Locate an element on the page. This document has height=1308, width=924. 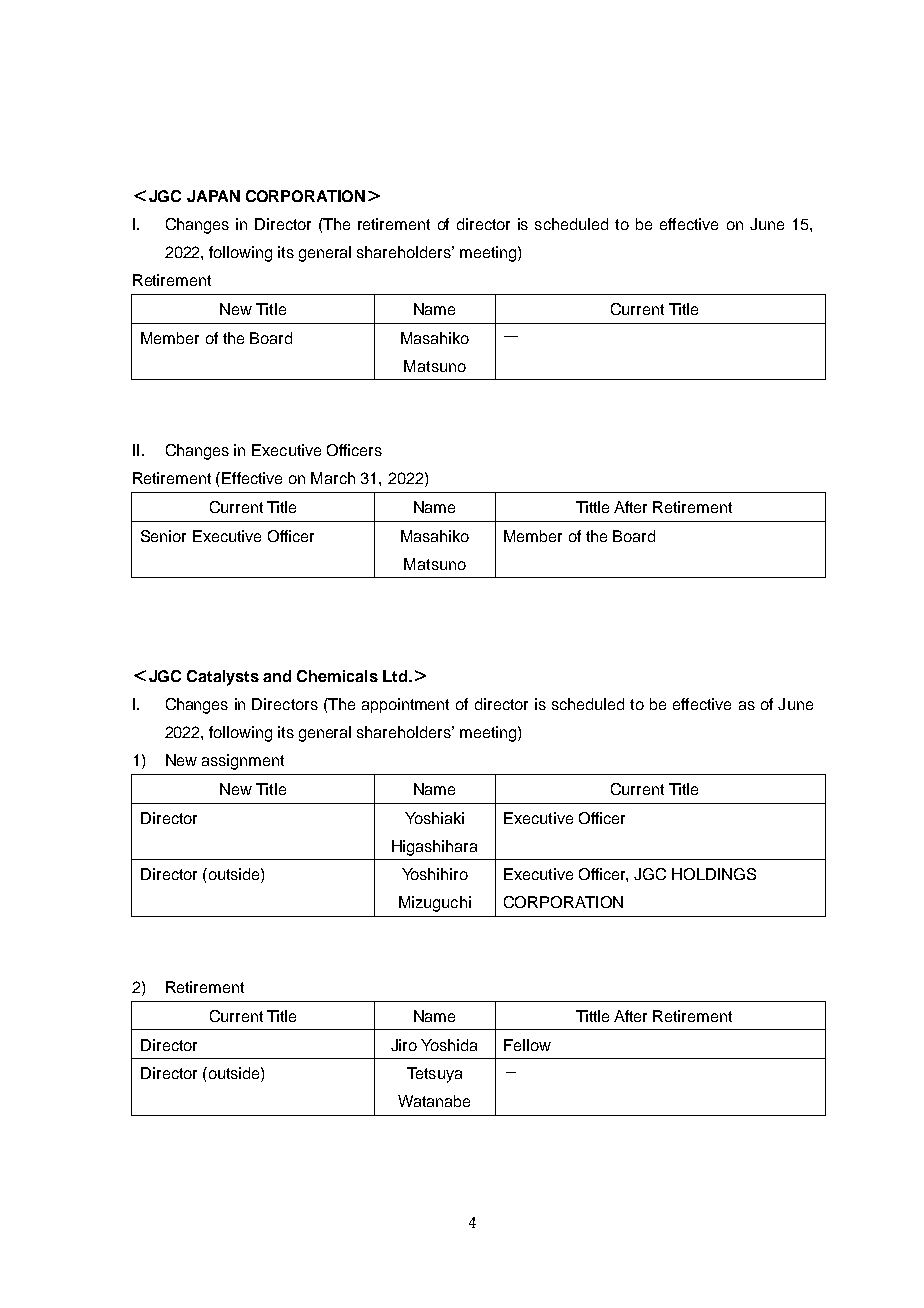
HOLDINGS is located at coordinates (714, 874).
